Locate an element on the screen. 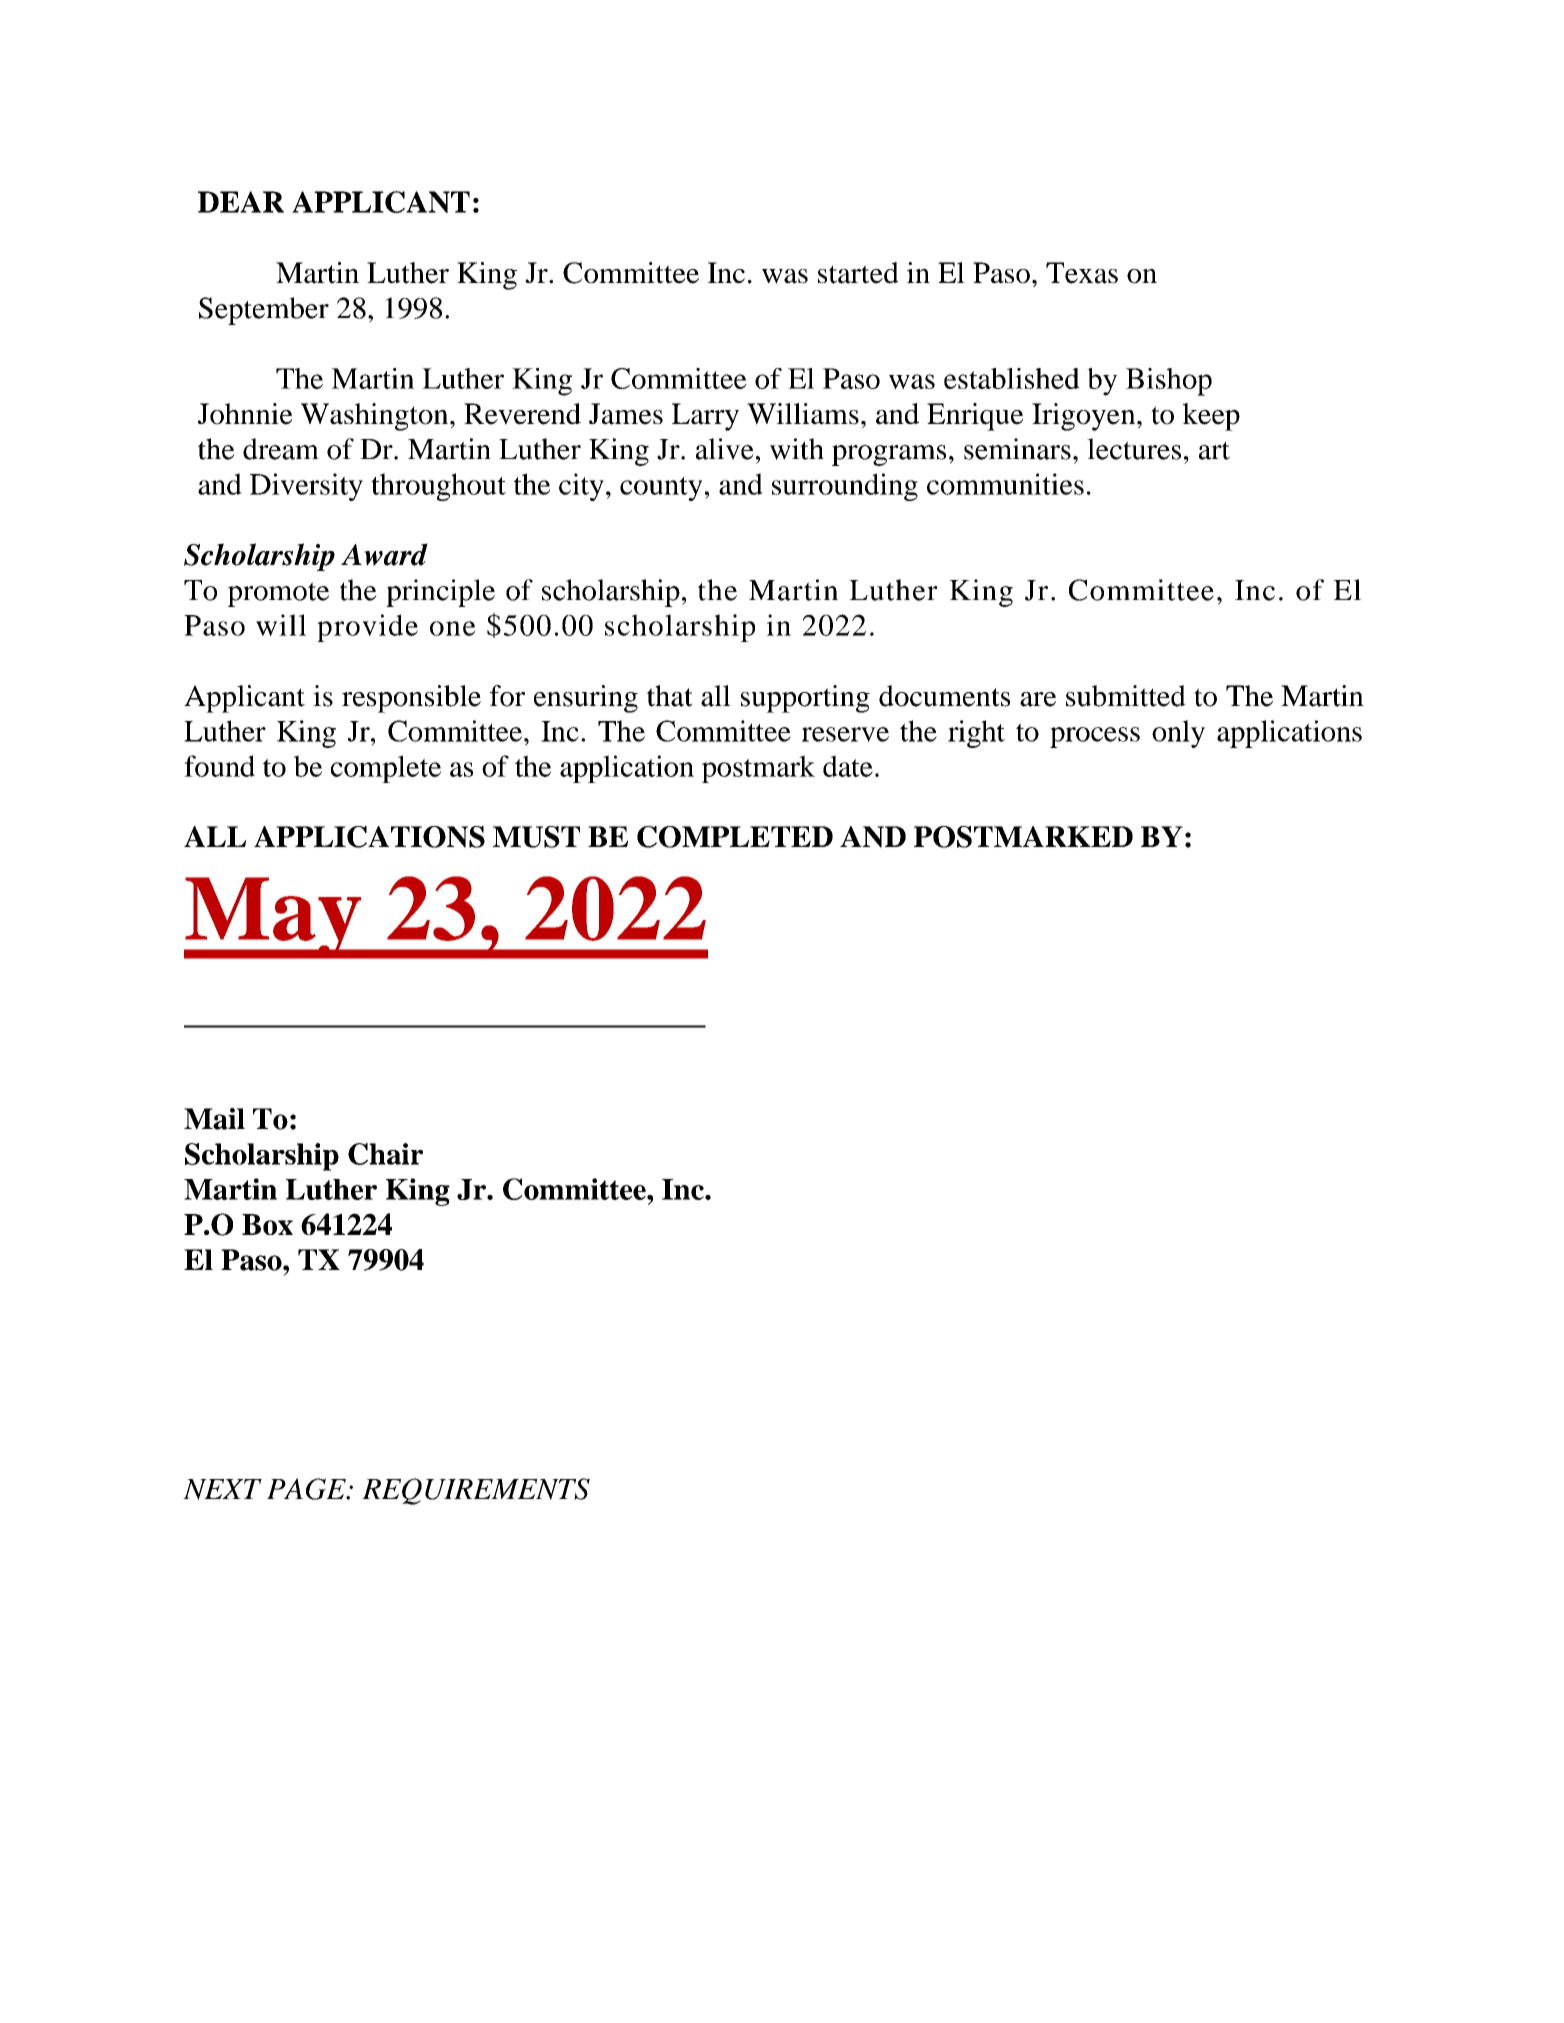  submitted is located at coordinates (1126, 696).
